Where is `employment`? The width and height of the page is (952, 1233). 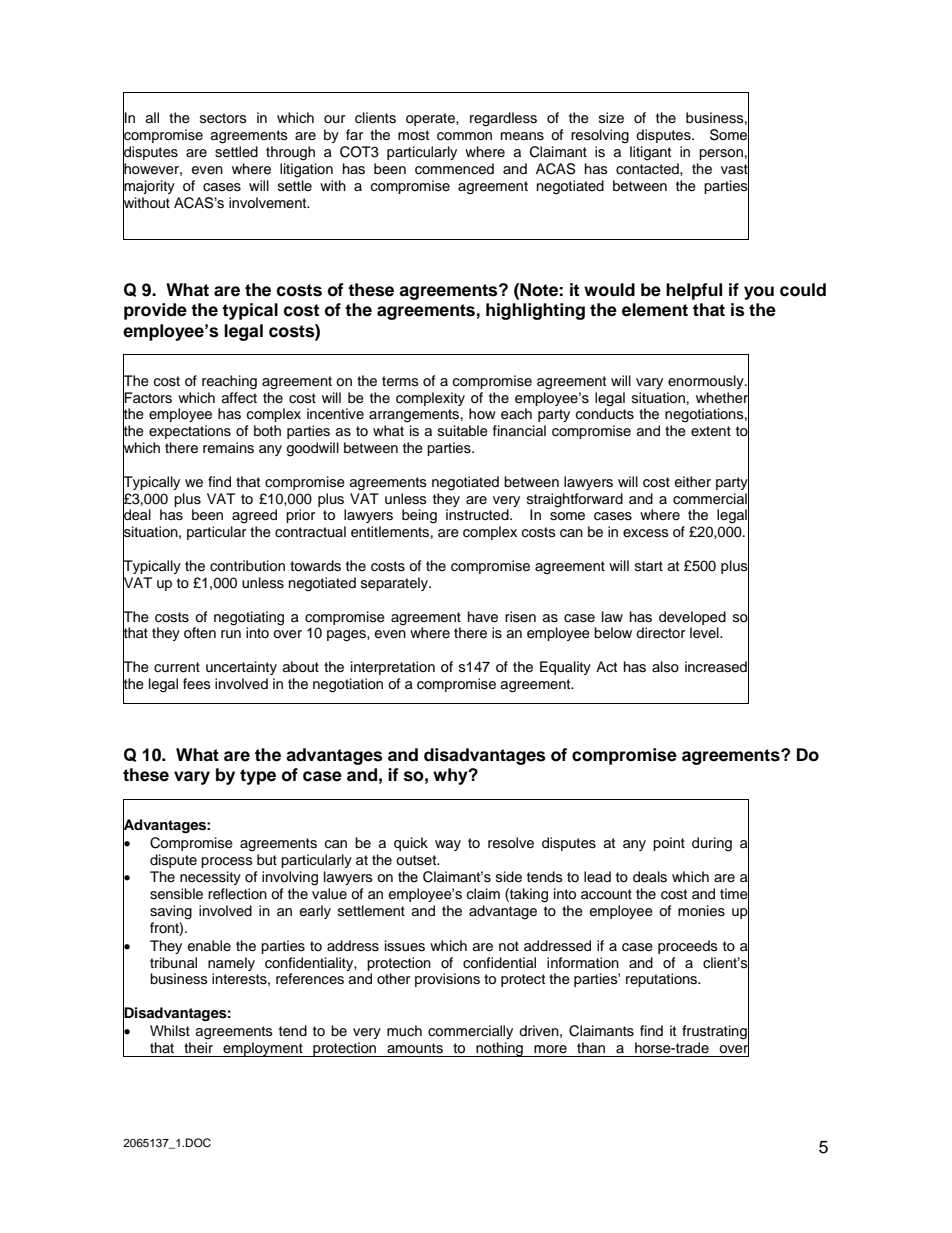
employment is located at coordinates (263, 1049).
